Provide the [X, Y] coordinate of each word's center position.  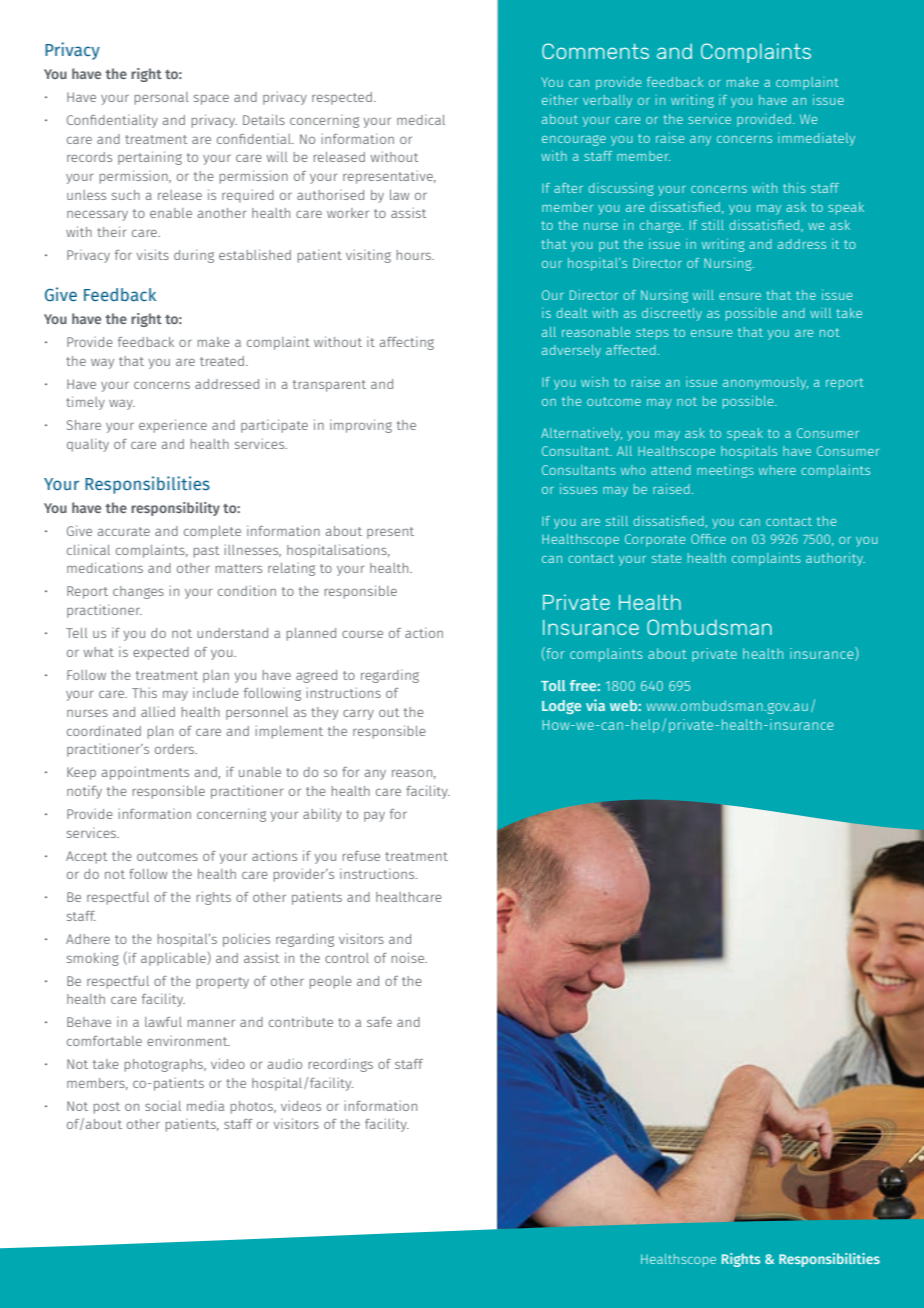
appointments [145, 773]
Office [708, 539]
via [595, 705]
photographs [165, 1065]
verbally [607, 101]
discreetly [672, 314]
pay [374, 816]
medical [421, 119]
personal [162, 98]
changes [138, 592]
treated [222, 361]
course [362, 634]
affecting [407, 343]
